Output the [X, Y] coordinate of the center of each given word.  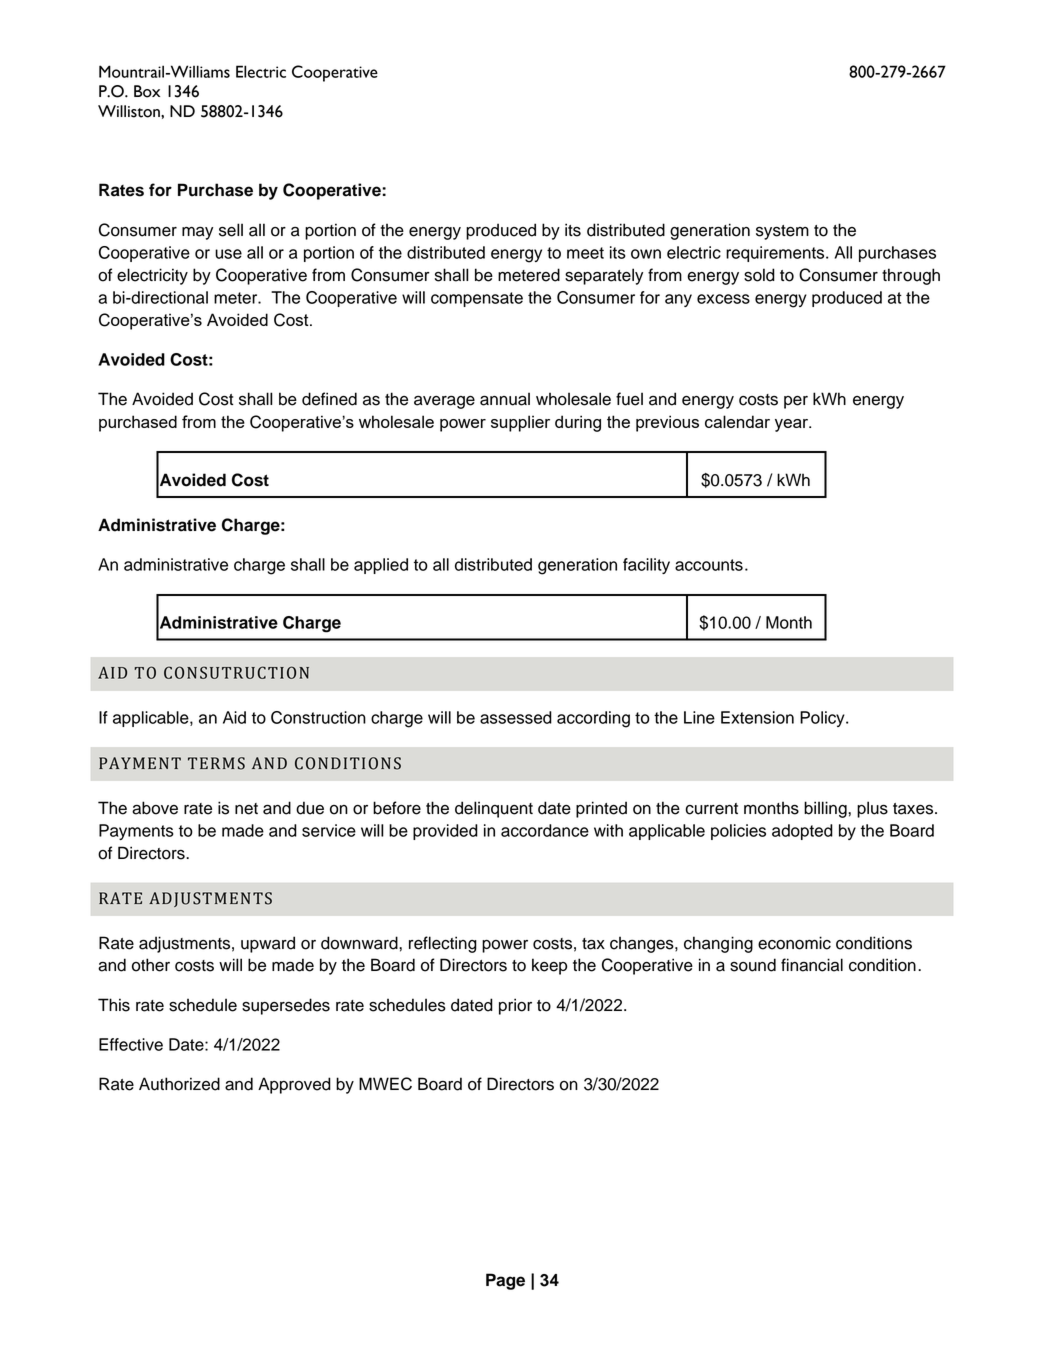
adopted [802, 832]
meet [585, 253]
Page [505, 1281]
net [246, 809]
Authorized [179, 1084]
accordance [545, 830]
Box [147, 91]
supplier [520, 423]
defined [329, 399]
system [782, 232]
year [793, 425]
